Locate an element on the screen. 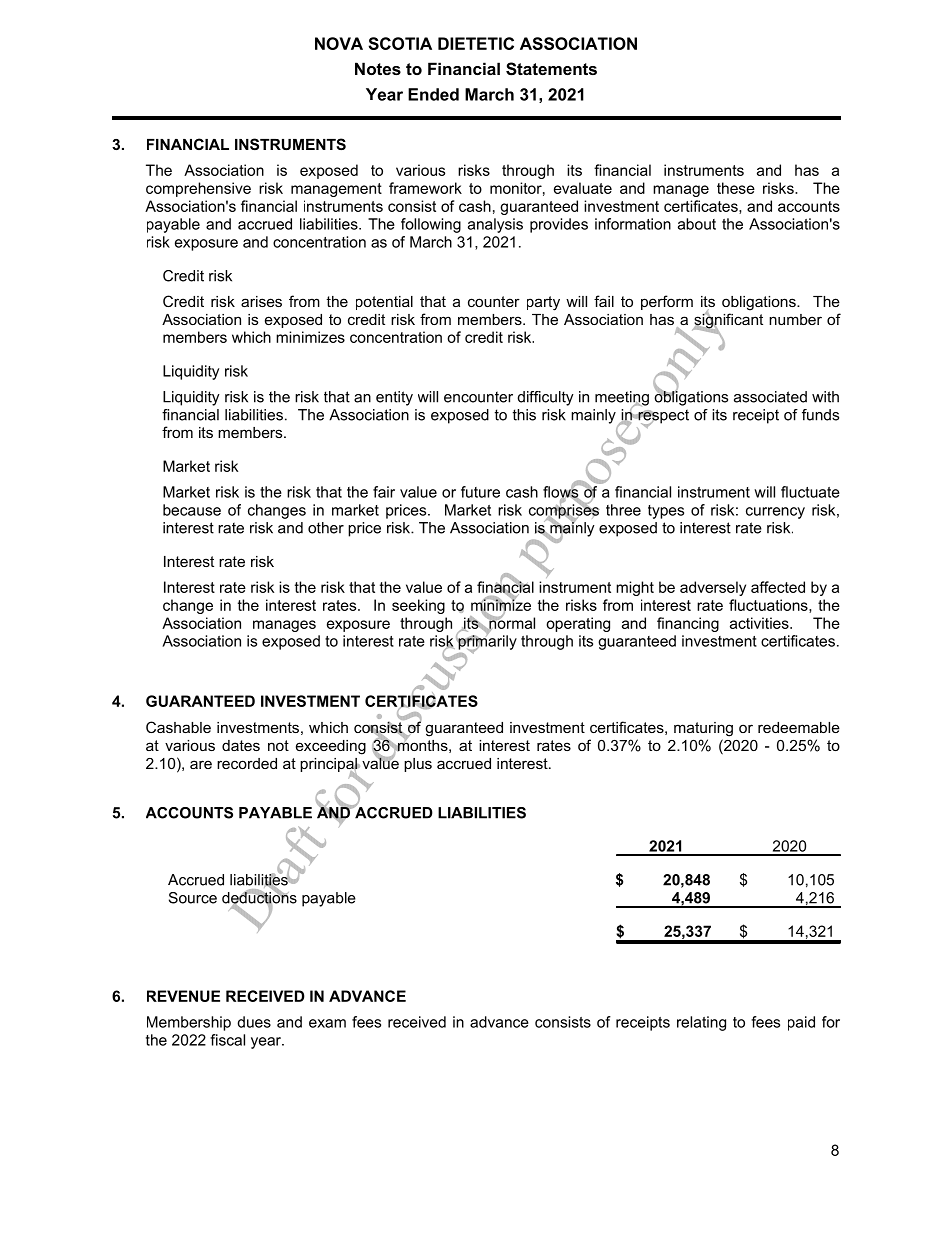 Image resolution: width=952 pixels, height=1233 pixels. currency is located at coordinates (775, 513).
